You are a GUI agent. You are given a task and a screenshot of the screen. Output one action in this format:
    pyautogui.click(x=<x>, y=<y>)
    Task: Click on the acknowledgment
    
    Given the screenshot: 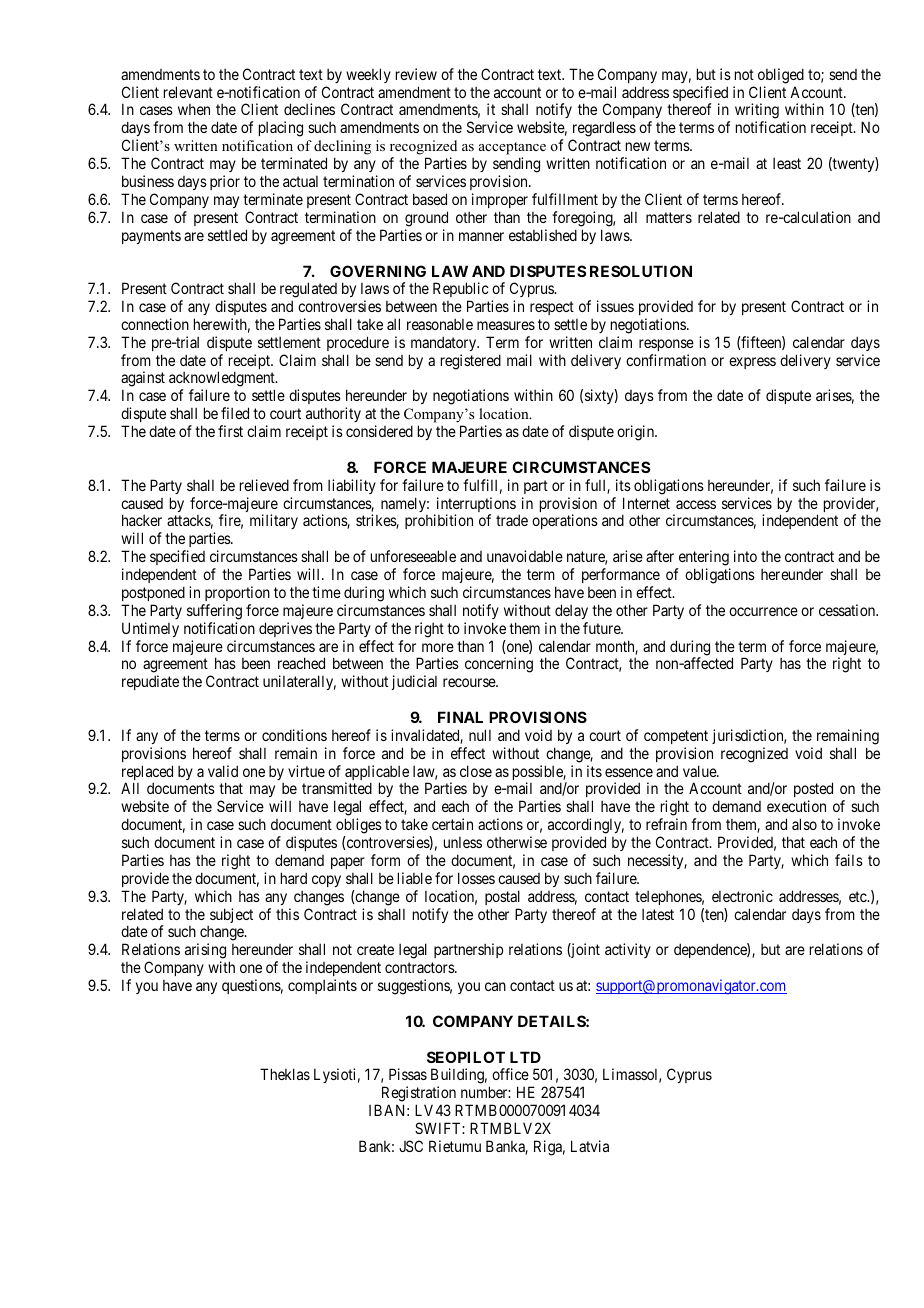 What is the action you would take?
    pyautogui.click(x=223, y=380)
